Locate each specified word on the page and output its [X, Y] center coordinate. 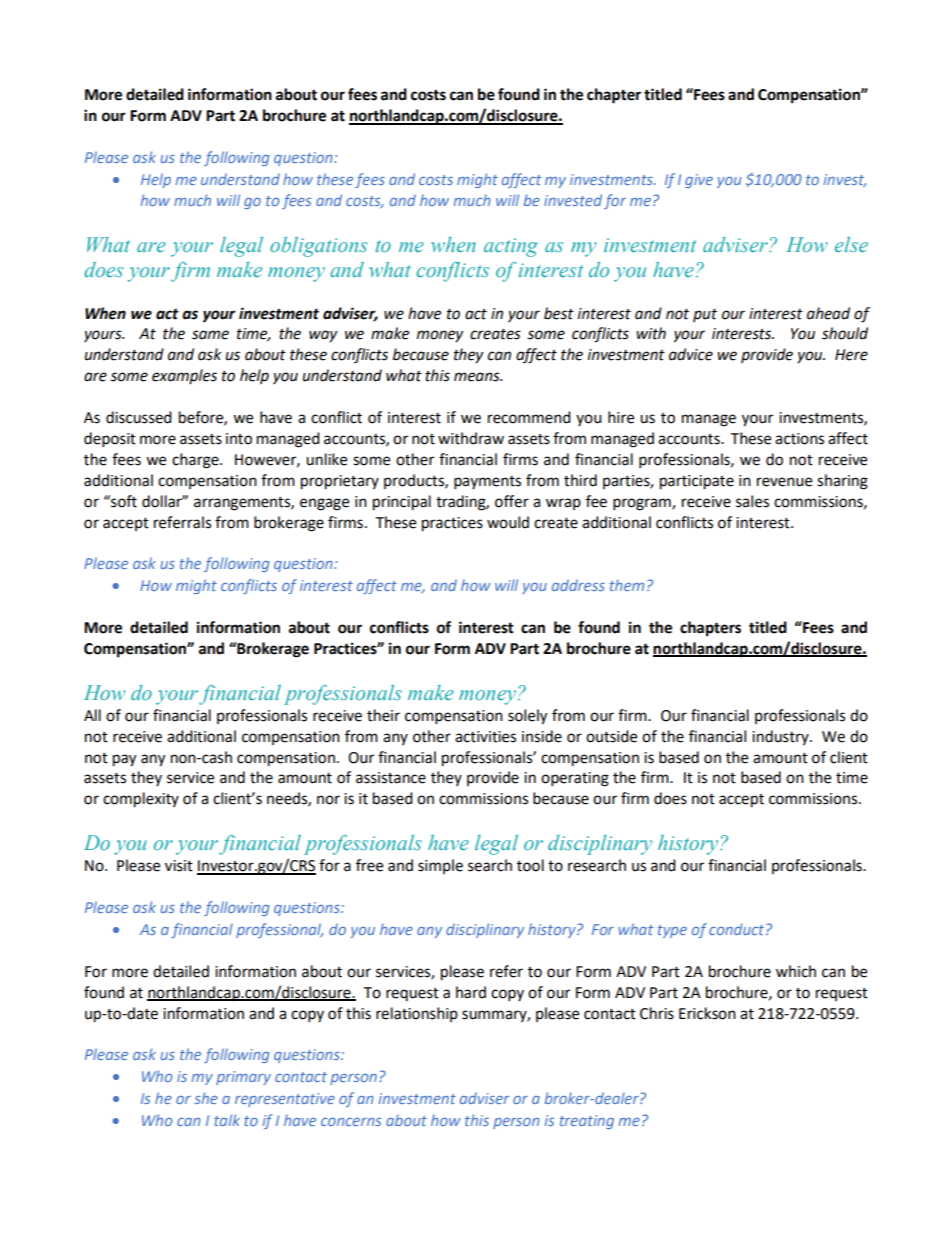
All [92, 715]
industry [781, 737]
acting [511, 247]
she [206, 1098]
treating [587, 1122]
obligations [318, 247]
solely [527, 717]
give [699, 181]
